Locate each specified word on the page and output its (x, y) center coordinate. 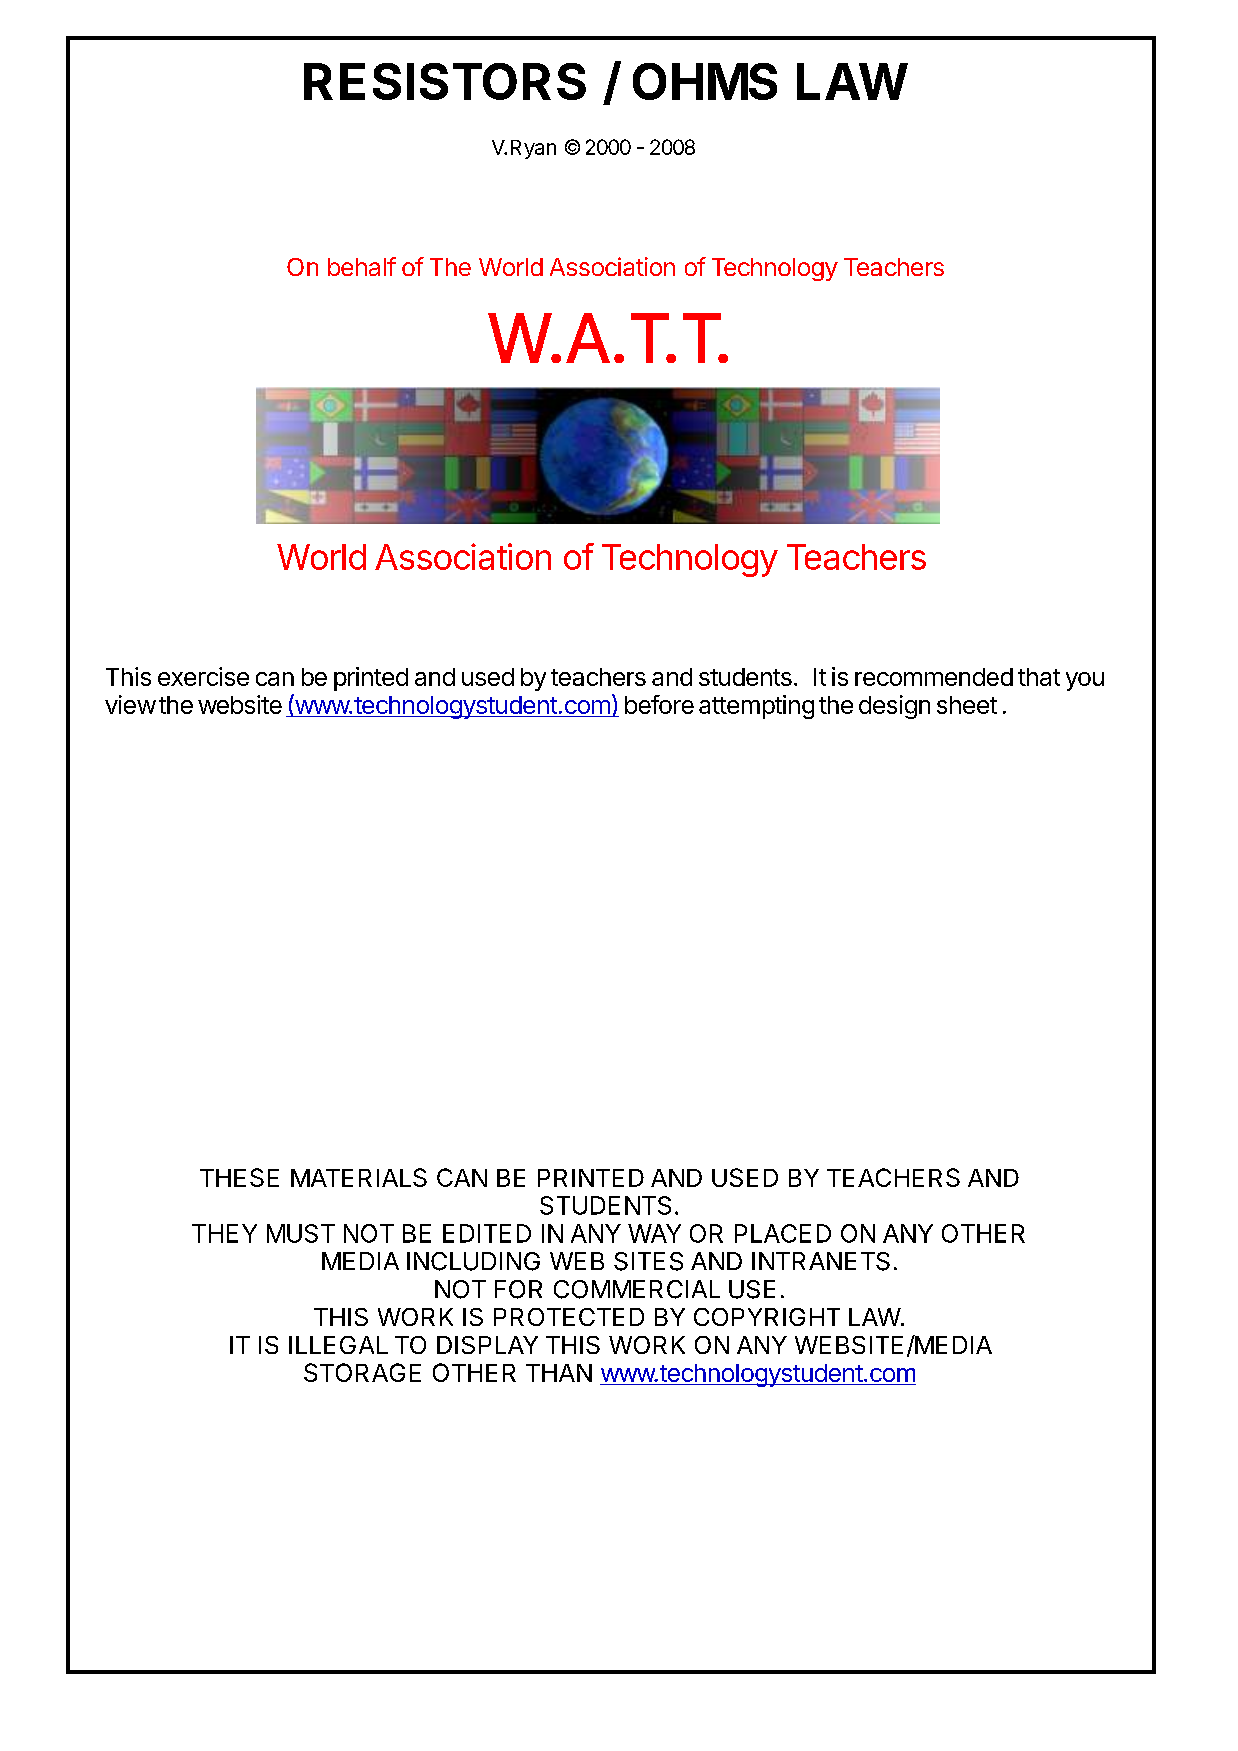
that (1039, 677)
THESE (239, 1177)
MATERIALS (359, 1177)
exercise (203, 676)
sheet (967, 705)
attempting (756, 707)
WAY (654, 1233)
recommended (934, 677)
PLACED (783, 1233)
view (130, 704)
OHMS (705, 81)
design (894, 707)
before (659, 704)
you (1085, 681)
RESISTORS (445, 81)
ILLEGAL (338, 1345)
